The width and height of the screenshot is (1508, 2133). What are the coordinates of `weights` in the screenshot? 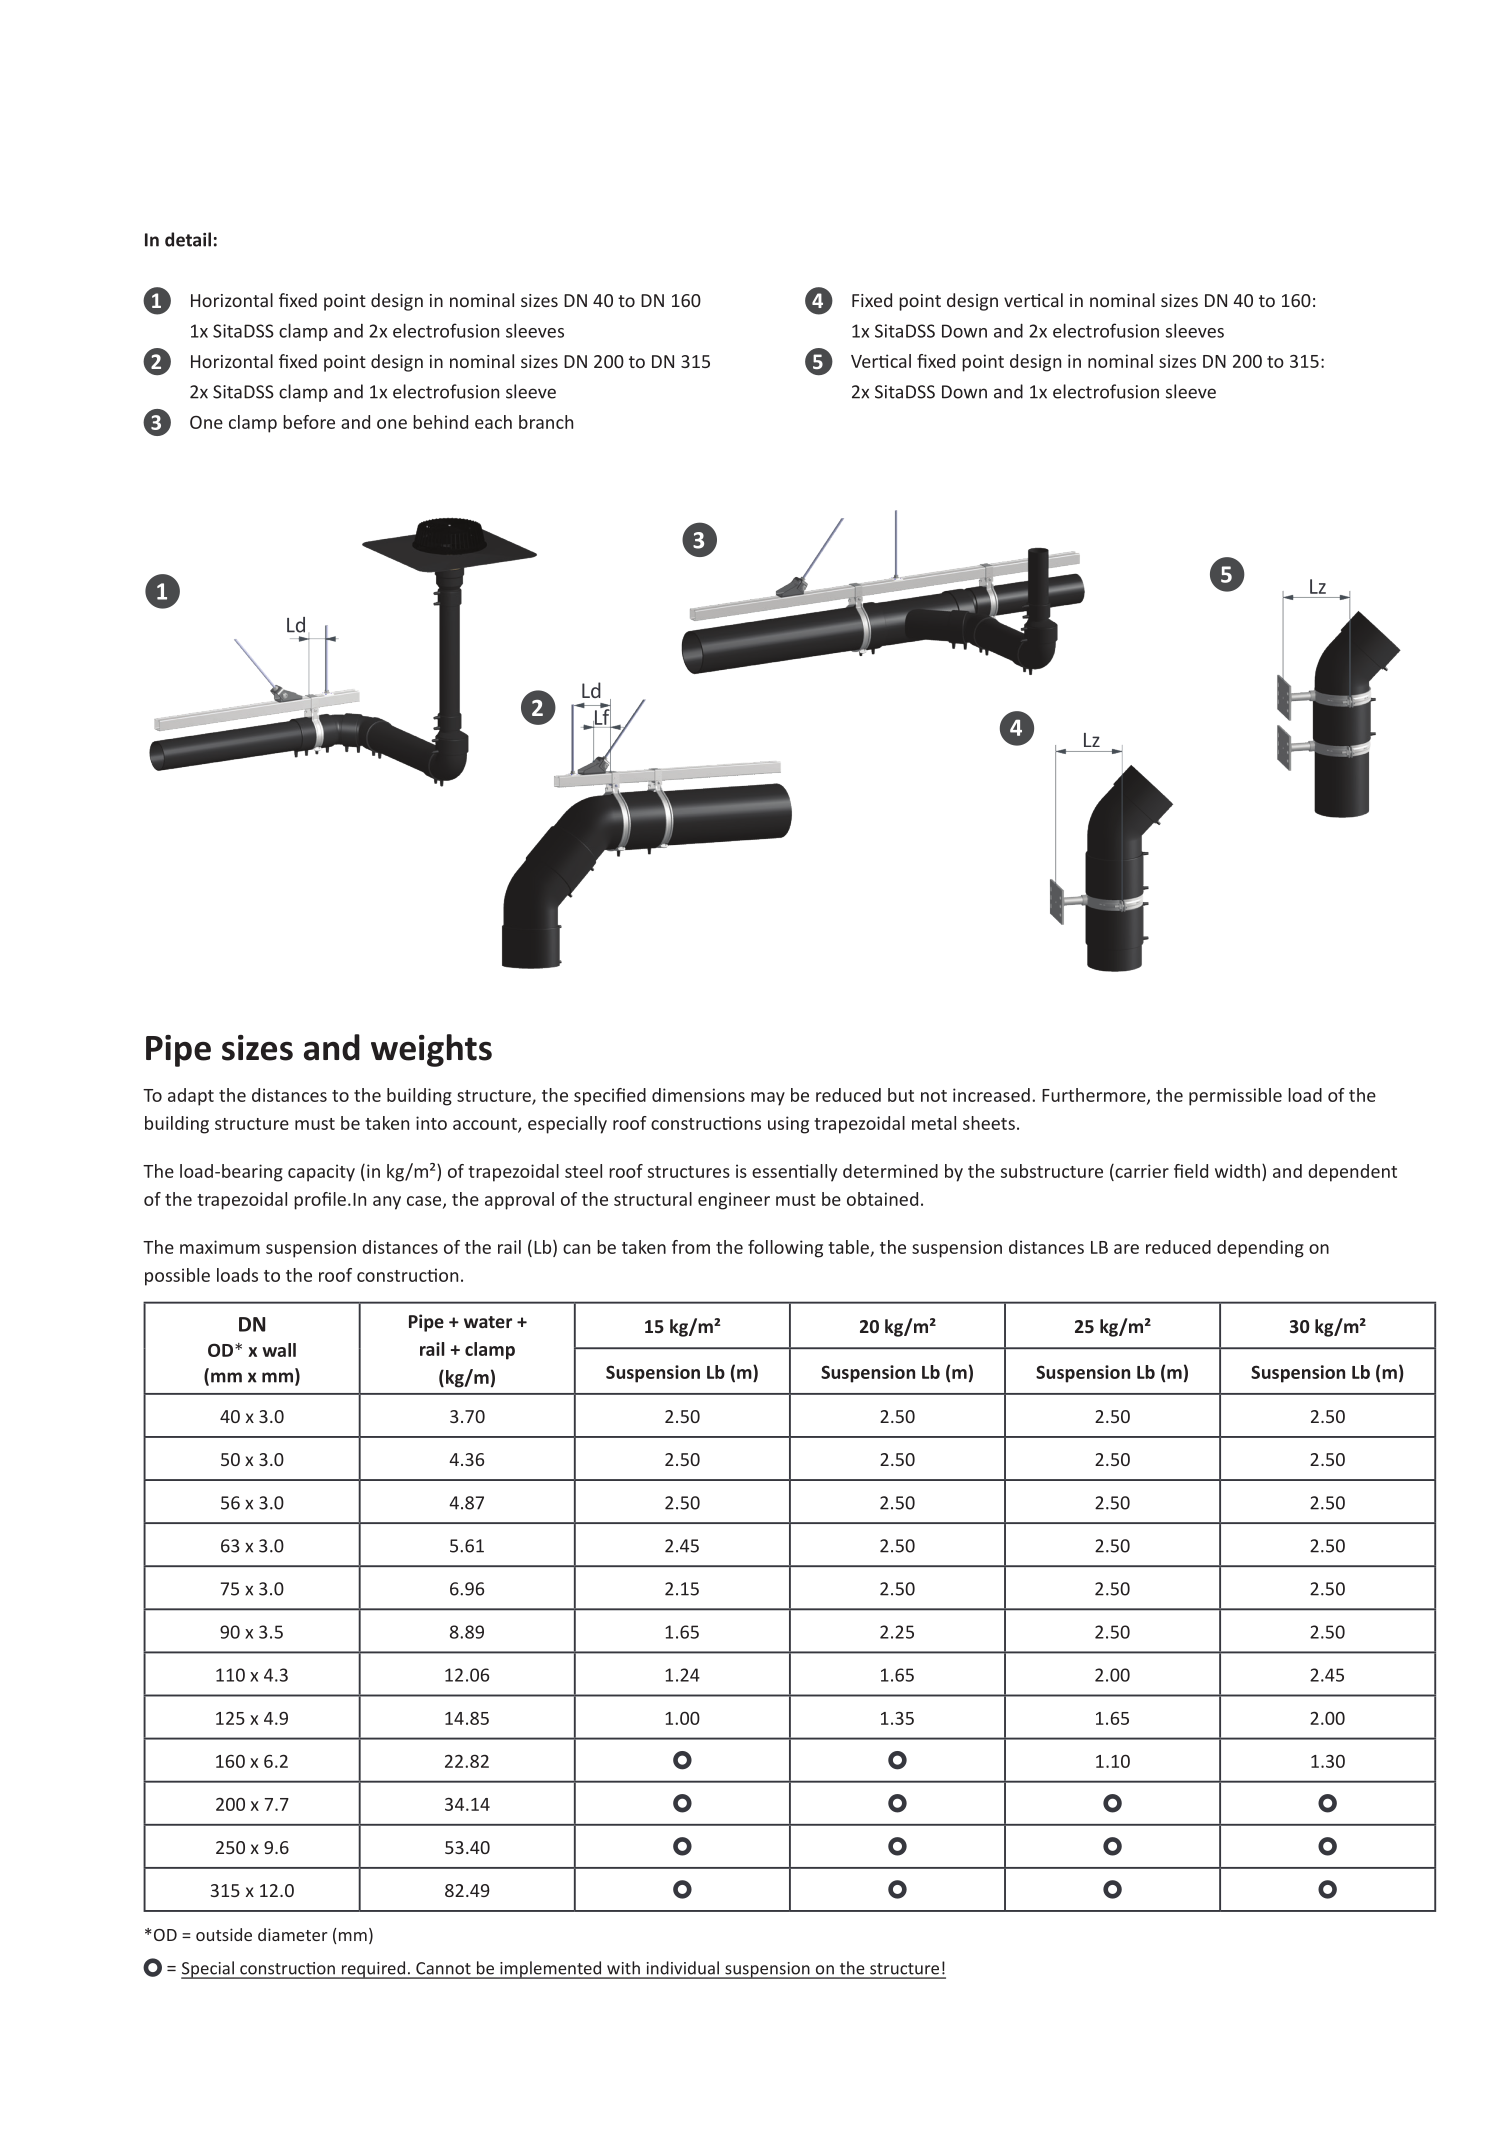 It's located at (431, 1050).
